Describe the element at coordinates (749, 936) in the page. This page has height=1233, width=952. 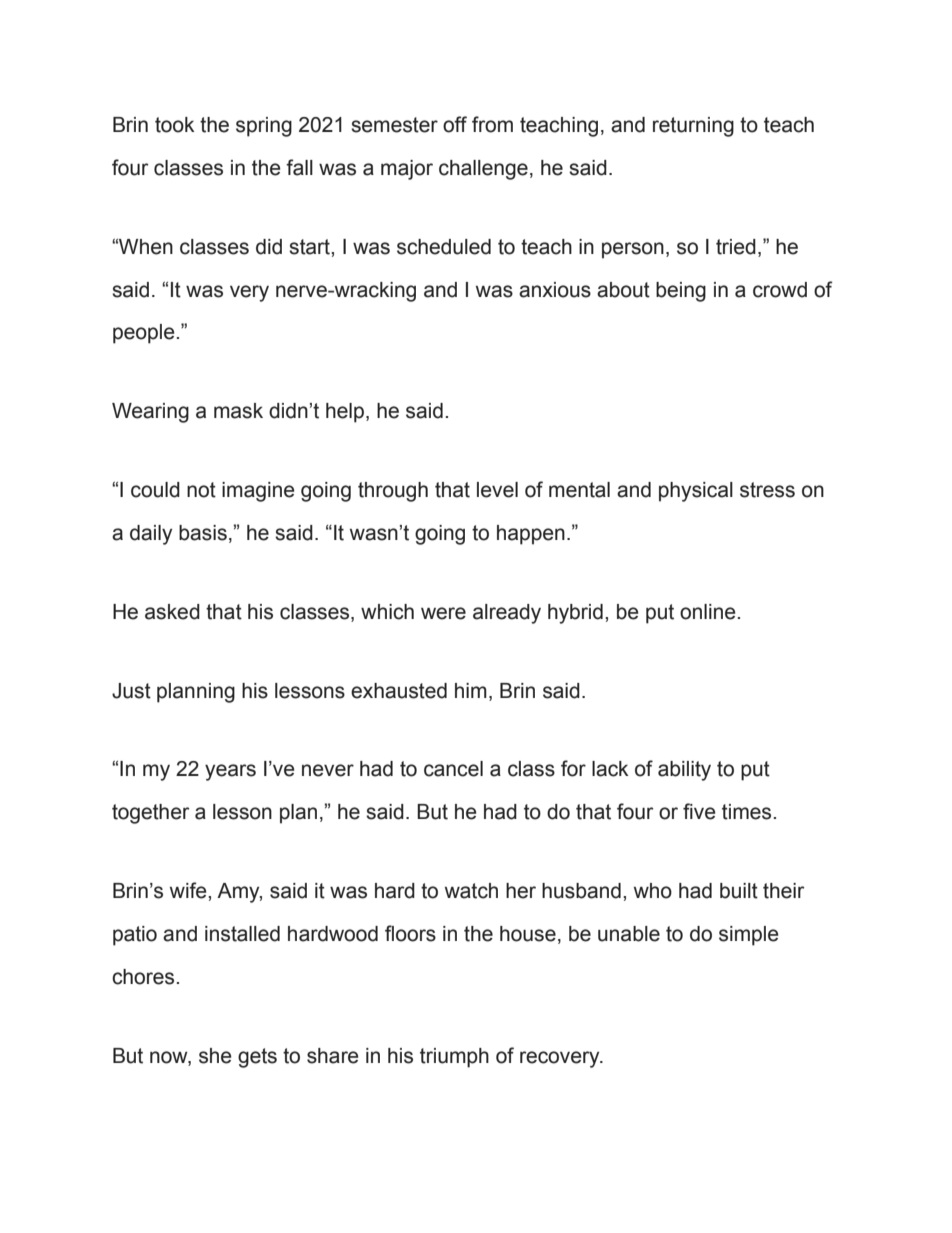
I see `simple` at that location.
